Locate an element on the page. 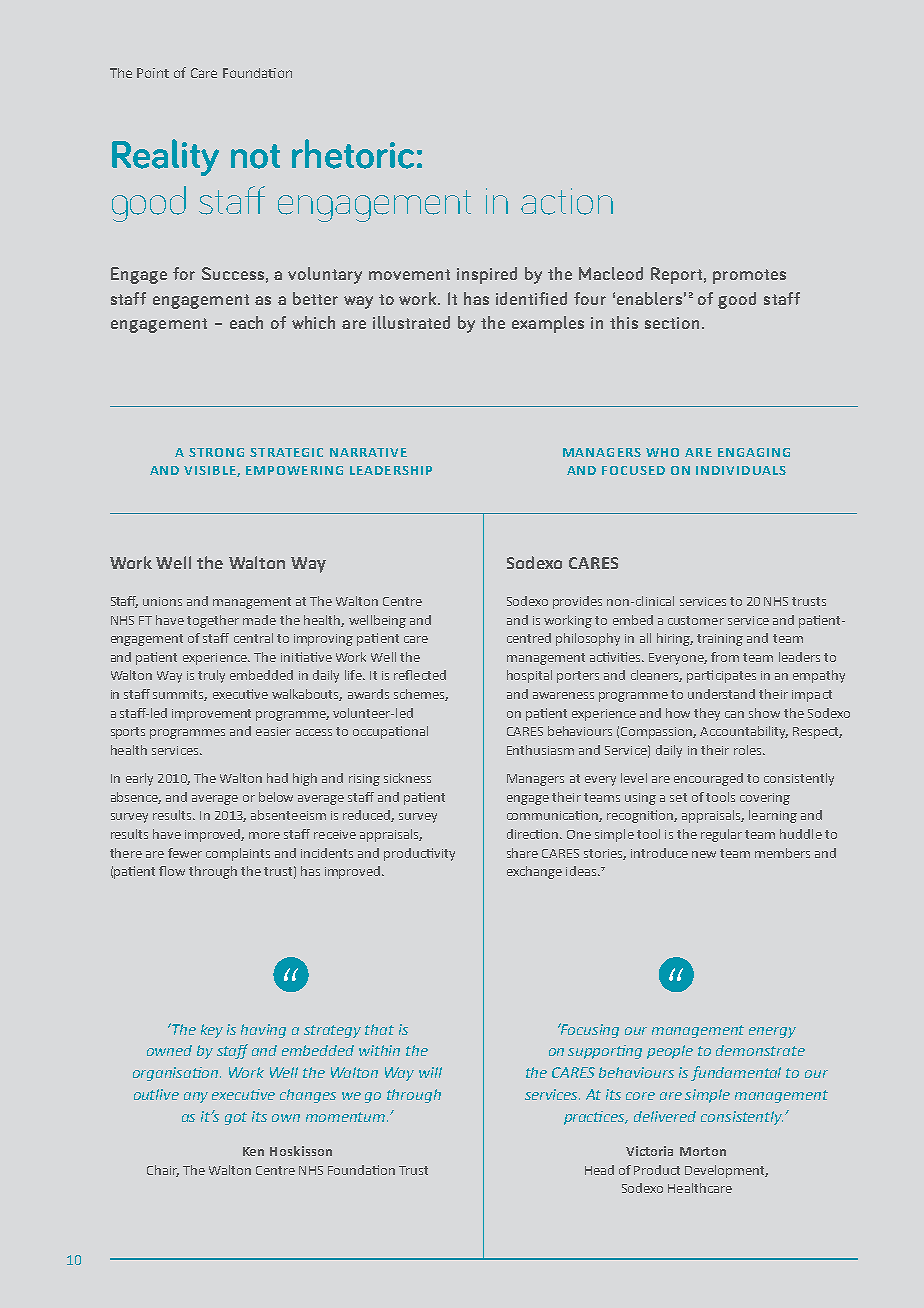 This page has height=1308, width=924. STRONG is located at coordinates (216, 452).
